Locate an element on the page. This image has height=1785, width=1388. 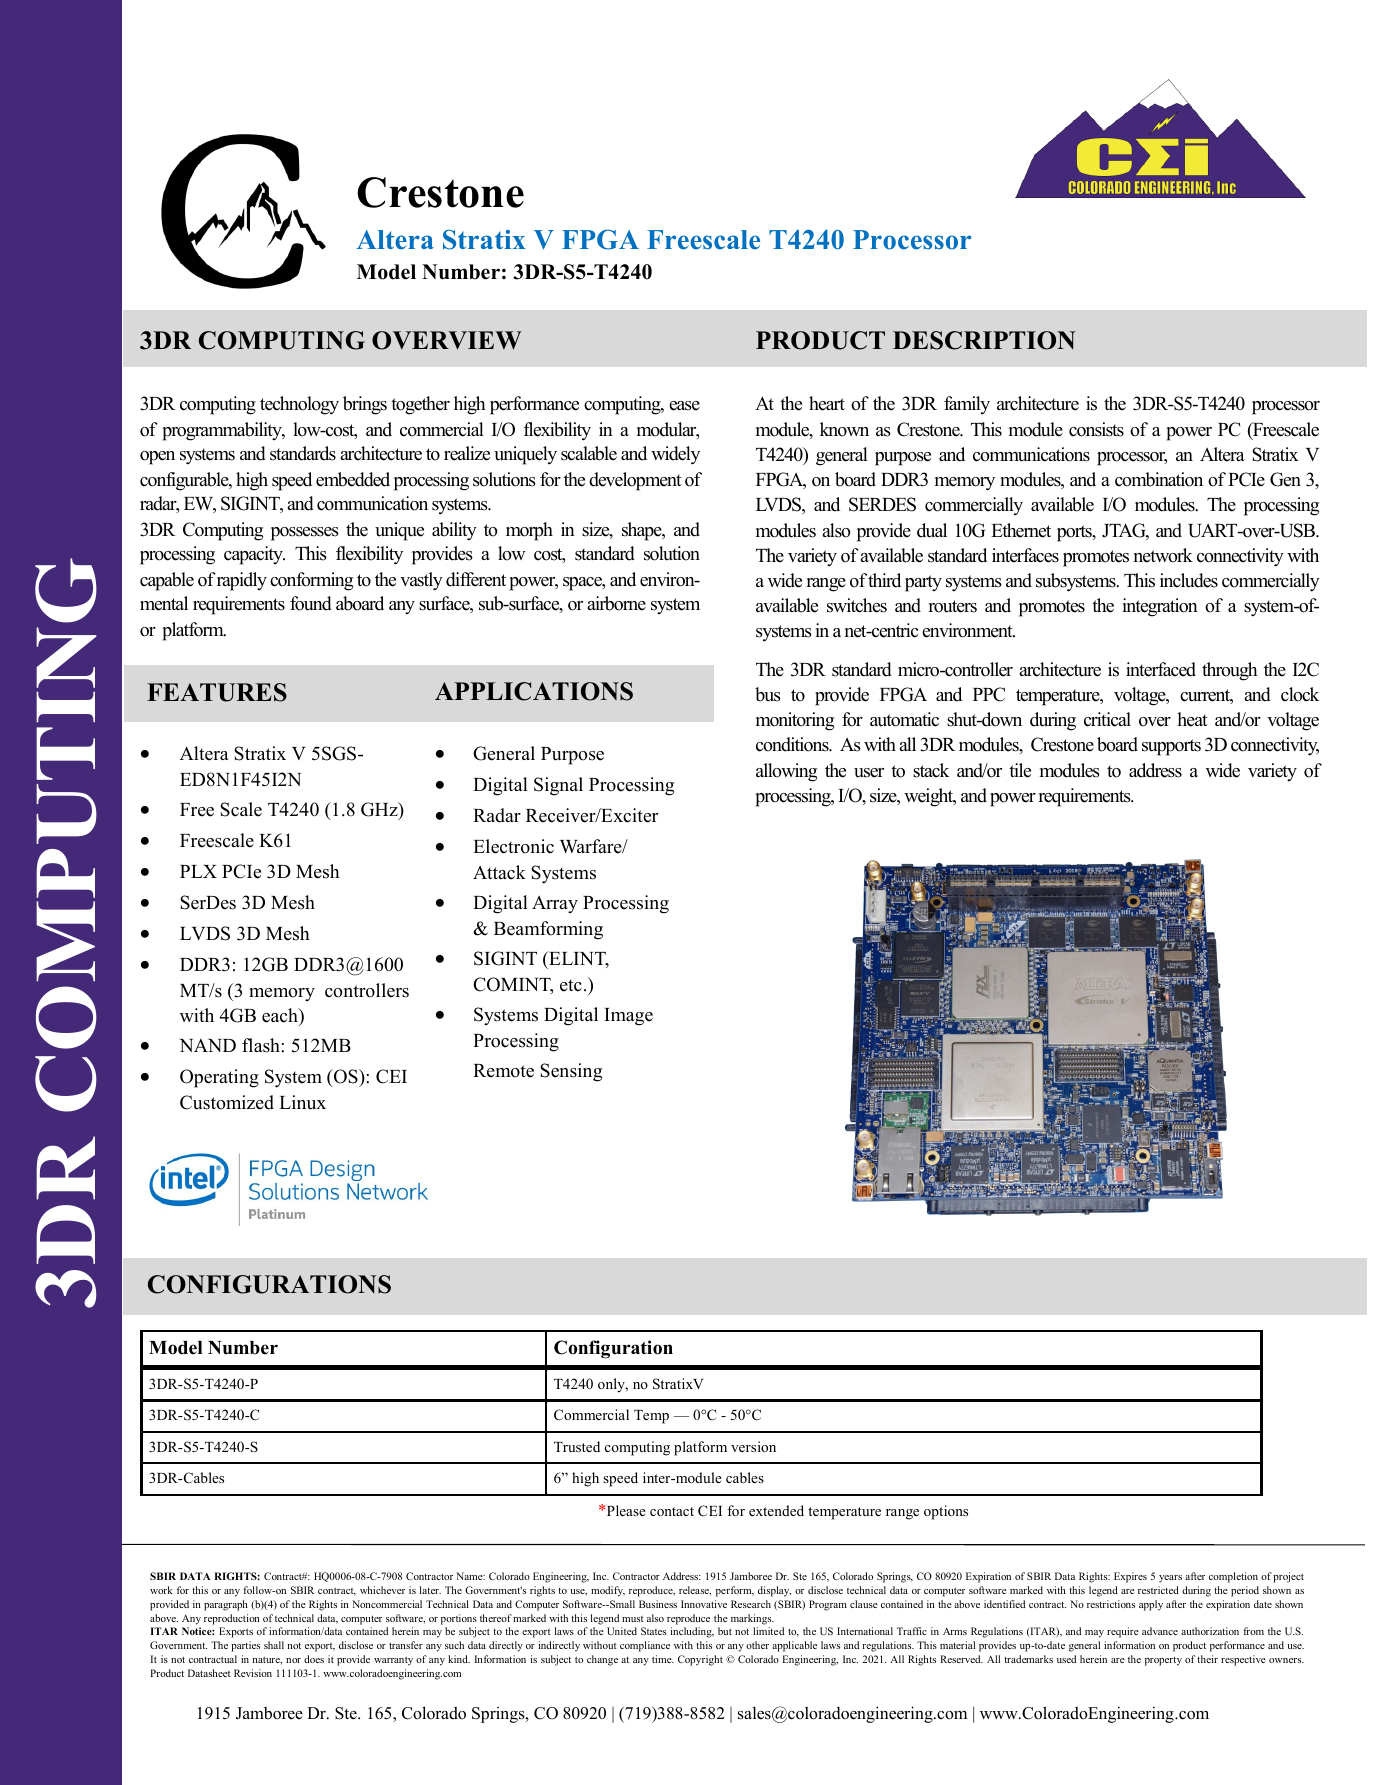
monitoring is located at coordinates (795, 721).
